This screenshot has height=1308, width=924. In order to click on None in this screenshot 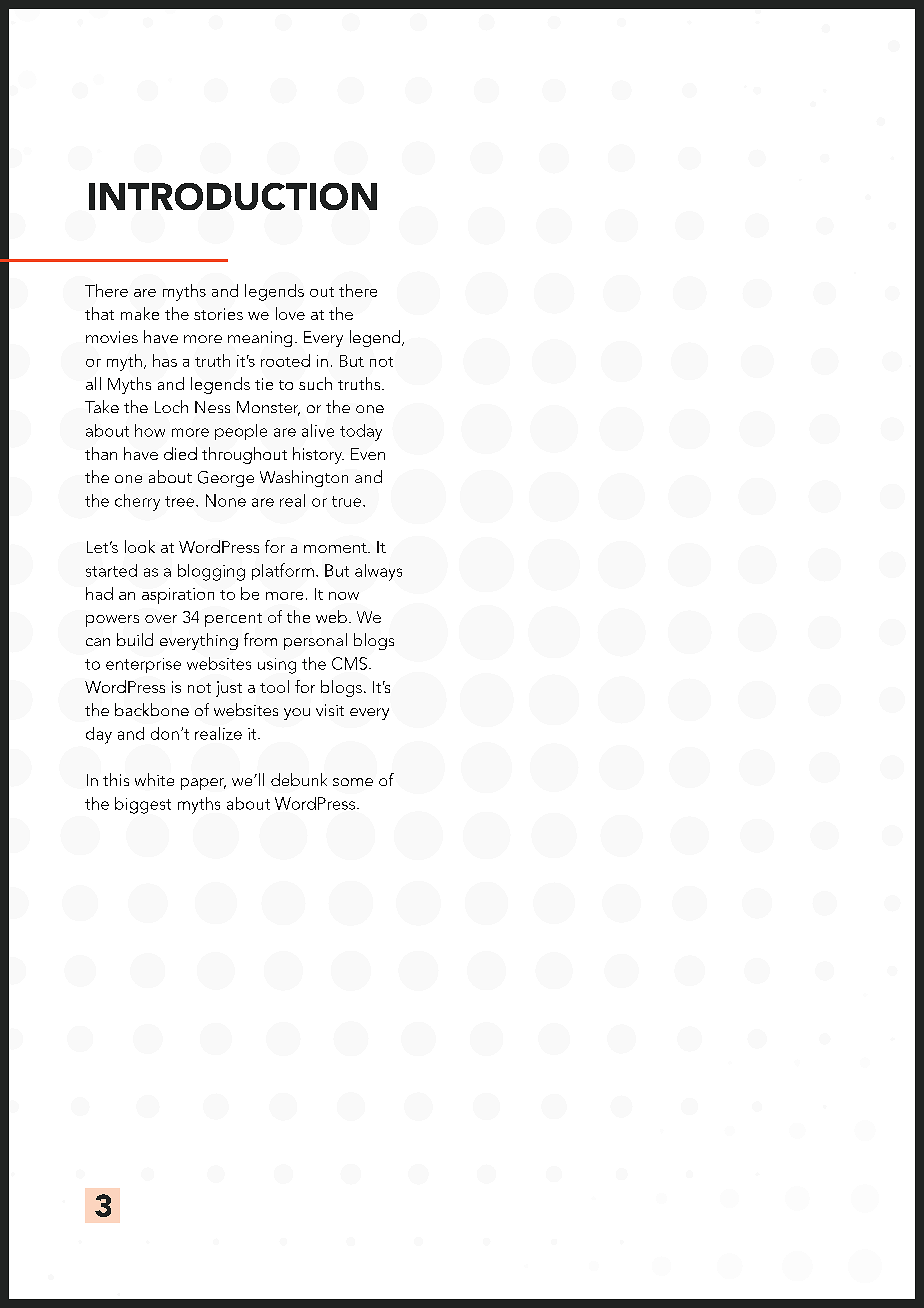, I will do `click(226, 500)`.
